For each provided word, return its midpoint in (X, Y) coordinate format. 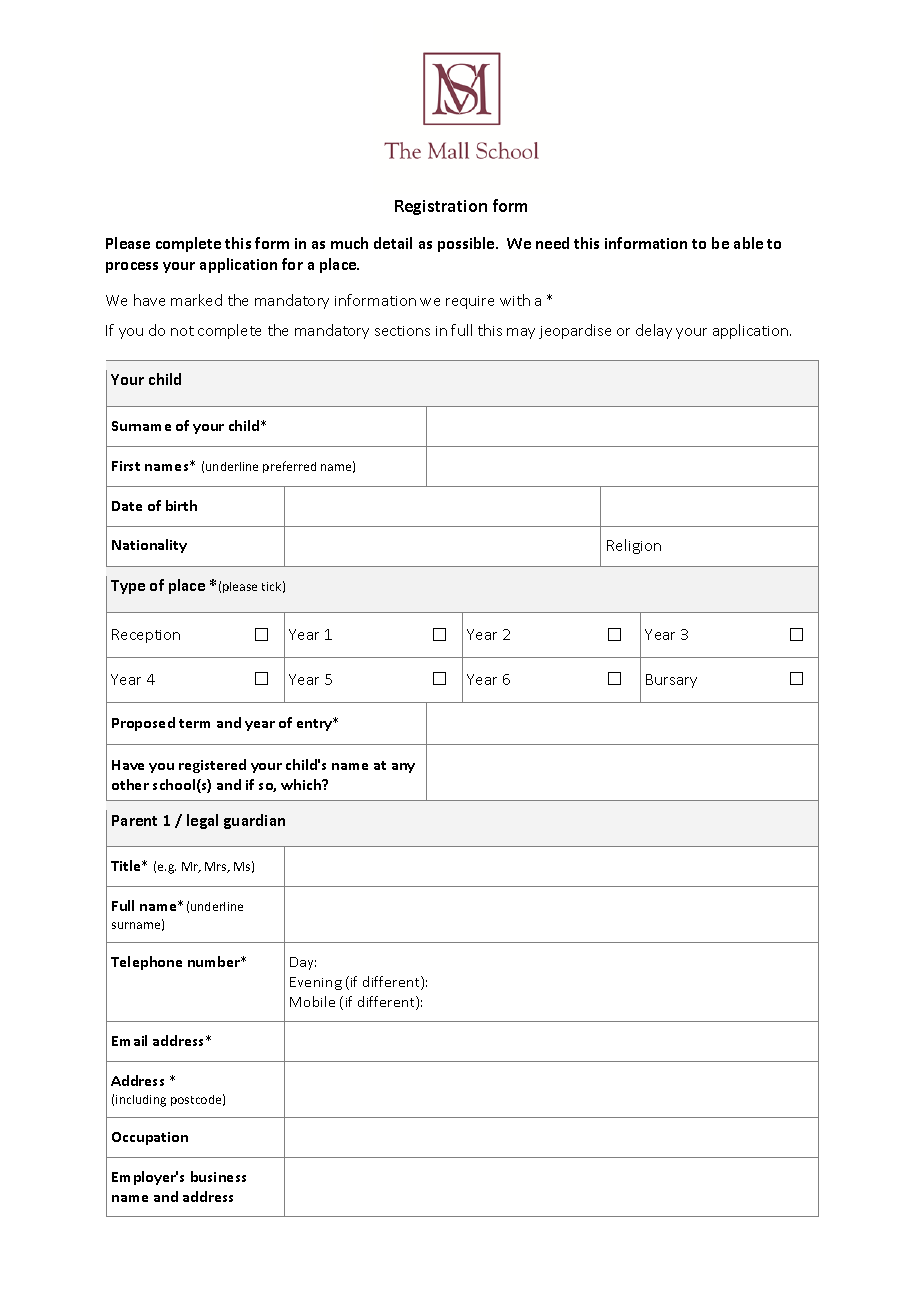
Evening (316, 983)
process (132, 267)
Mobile (312, 1001)
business (218, 1176)
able (748, 243)
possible (467, 244)
